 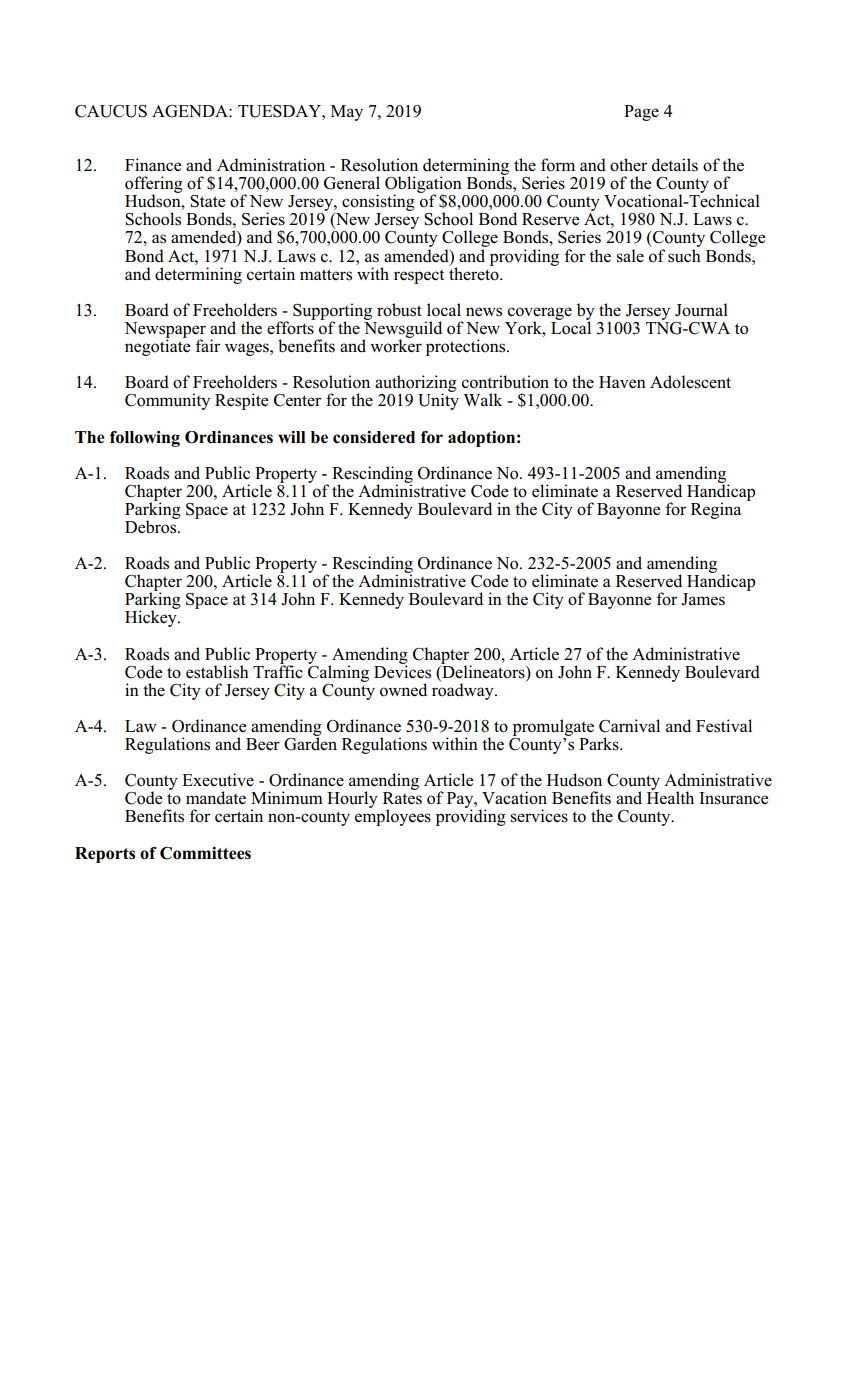 What do you see at coordinates (347, 113) in the page?
I see `May` at bounding box center [347, 113].
